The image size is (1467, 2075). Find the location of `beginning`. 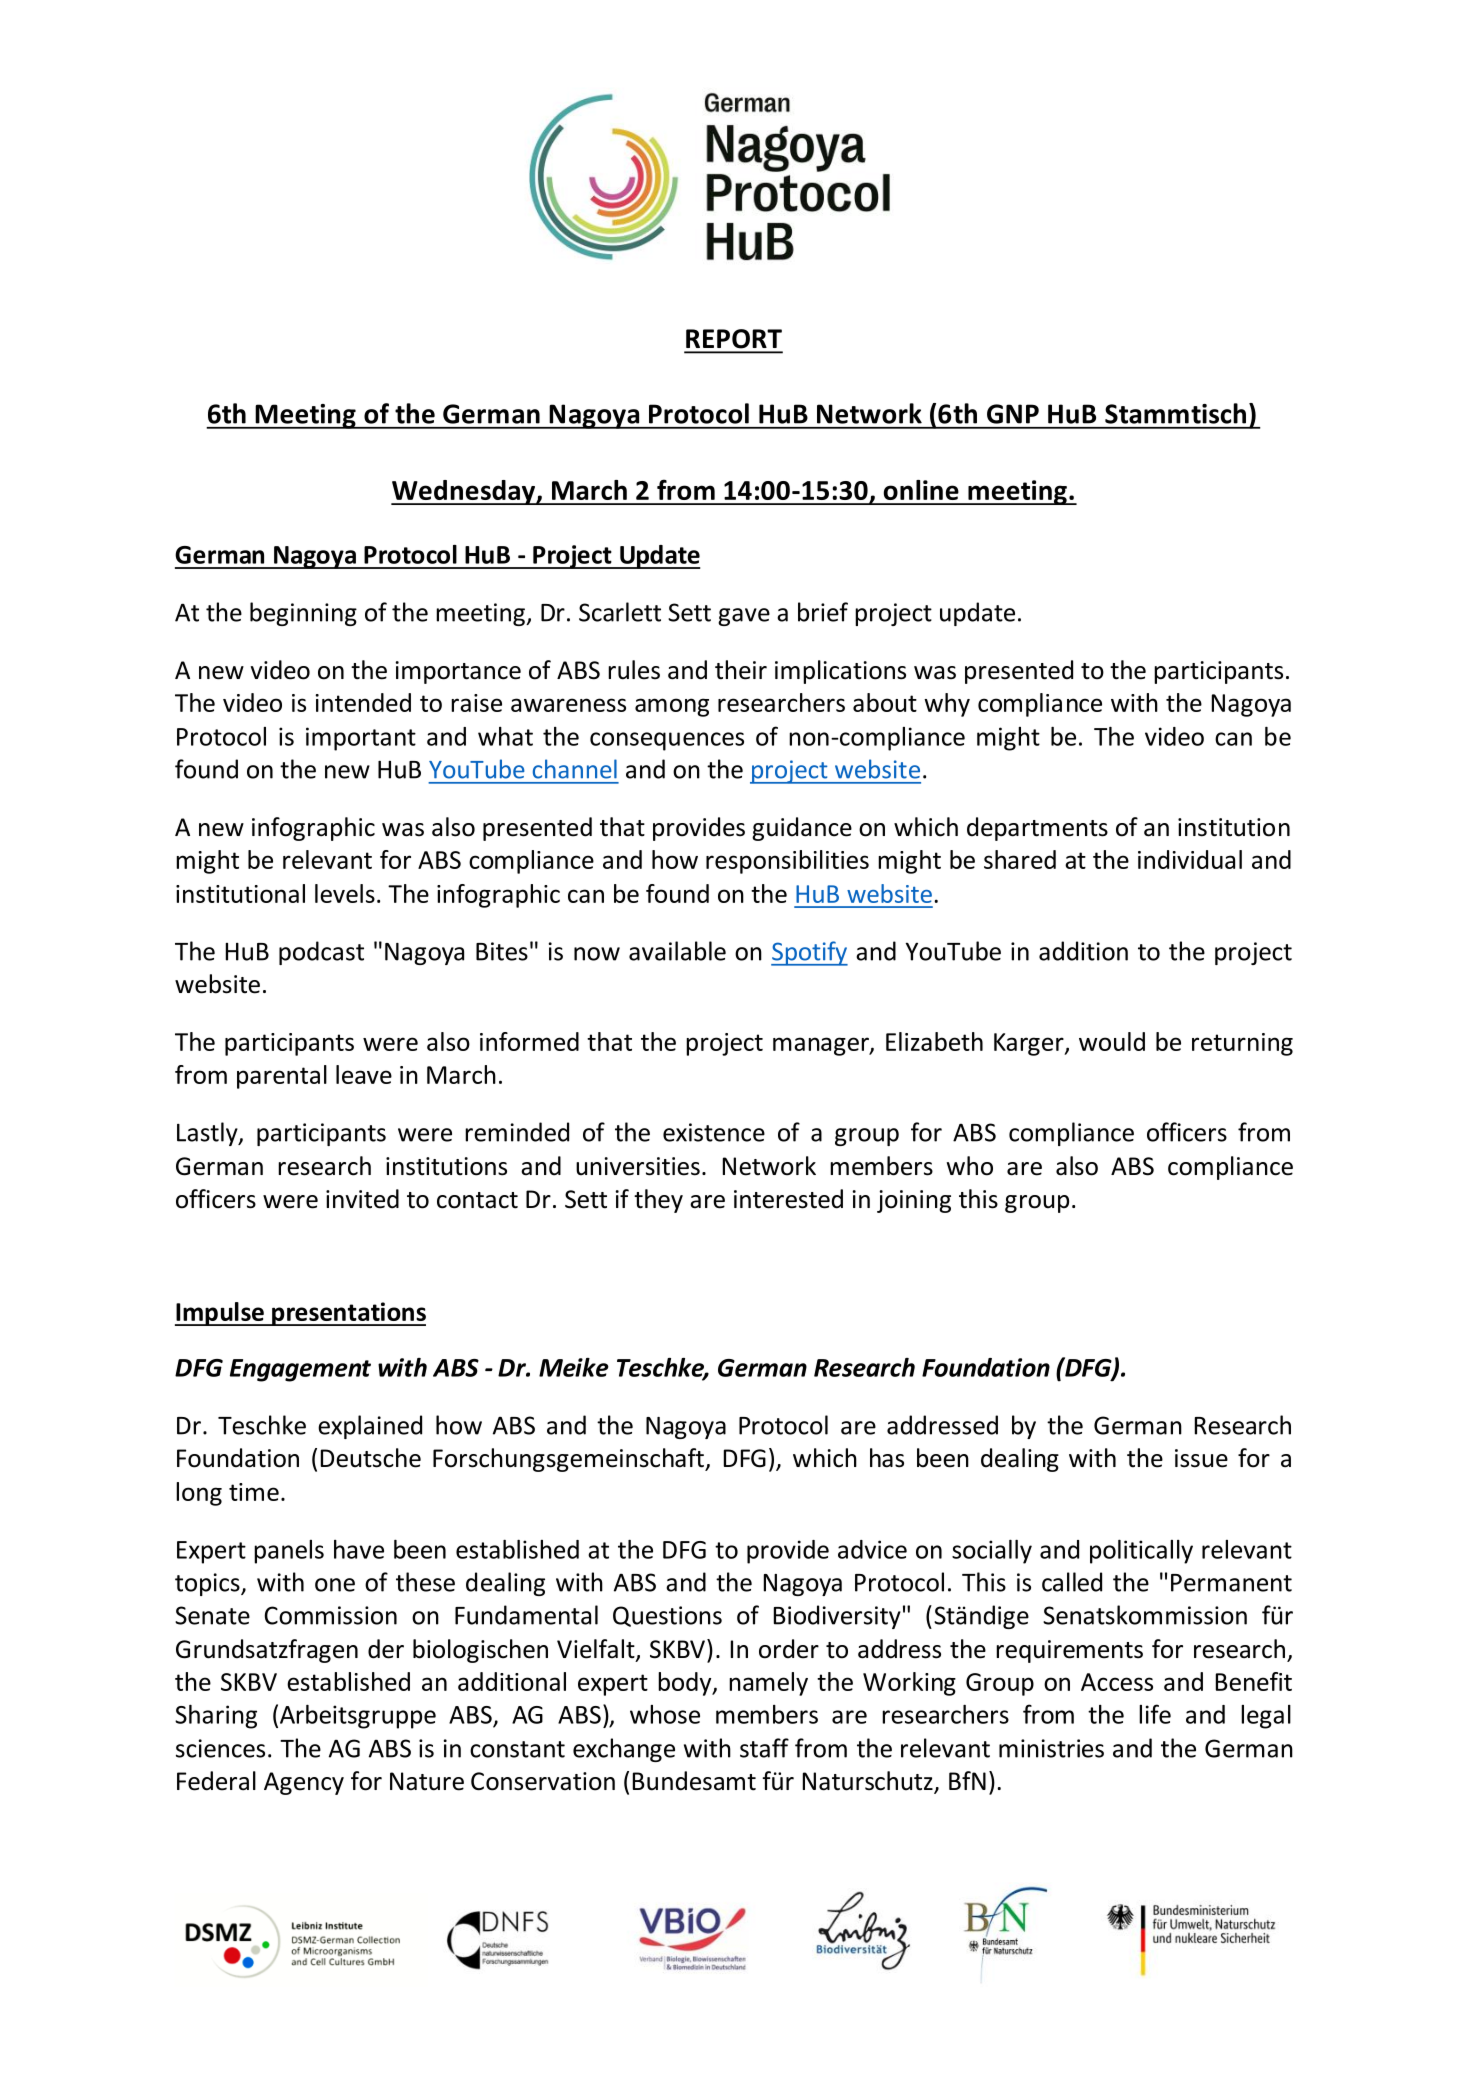

beginning is located at coordinates (303, 614).
